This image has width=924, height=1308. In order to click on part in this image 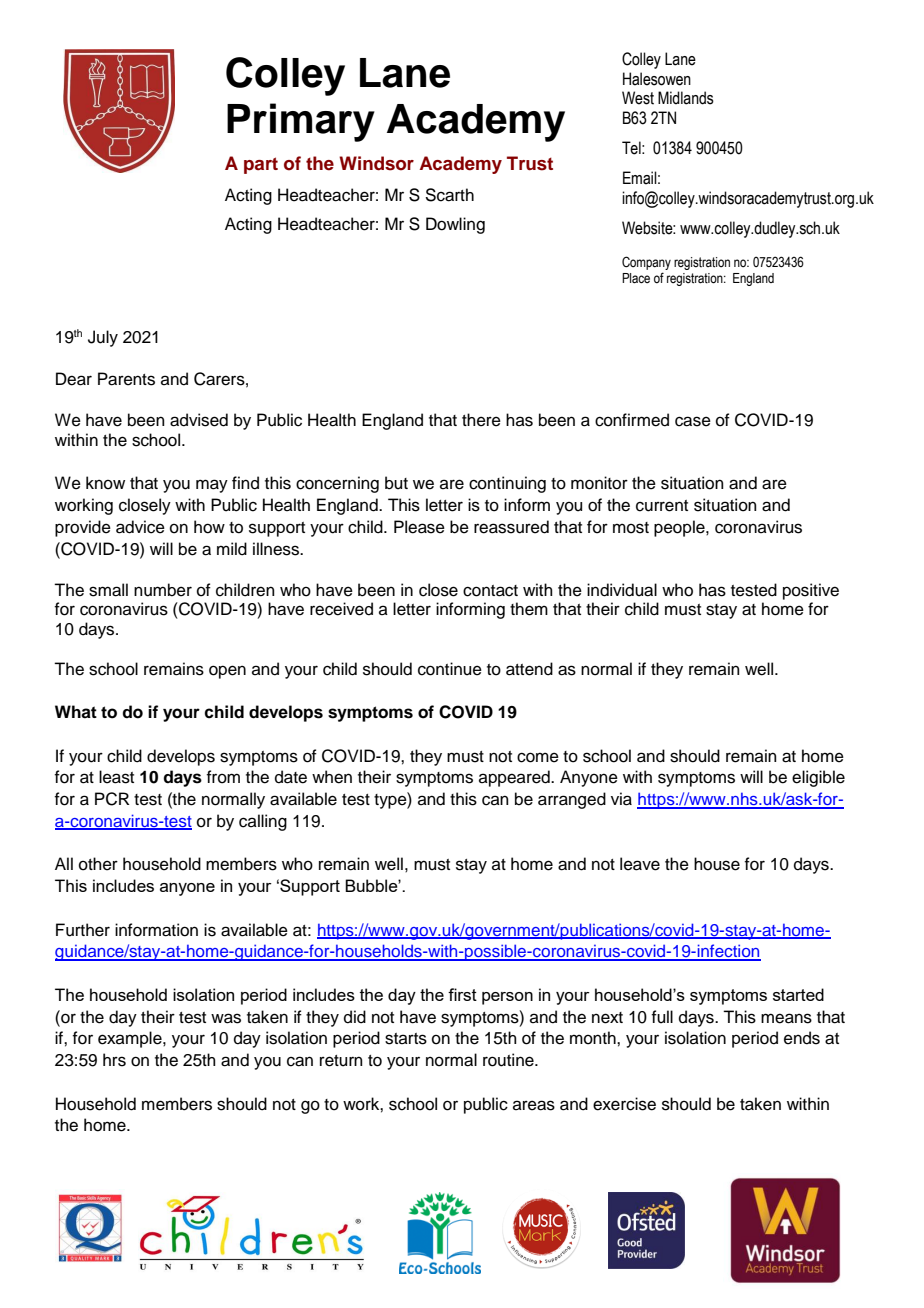, I will do `click(261, 165)`.
